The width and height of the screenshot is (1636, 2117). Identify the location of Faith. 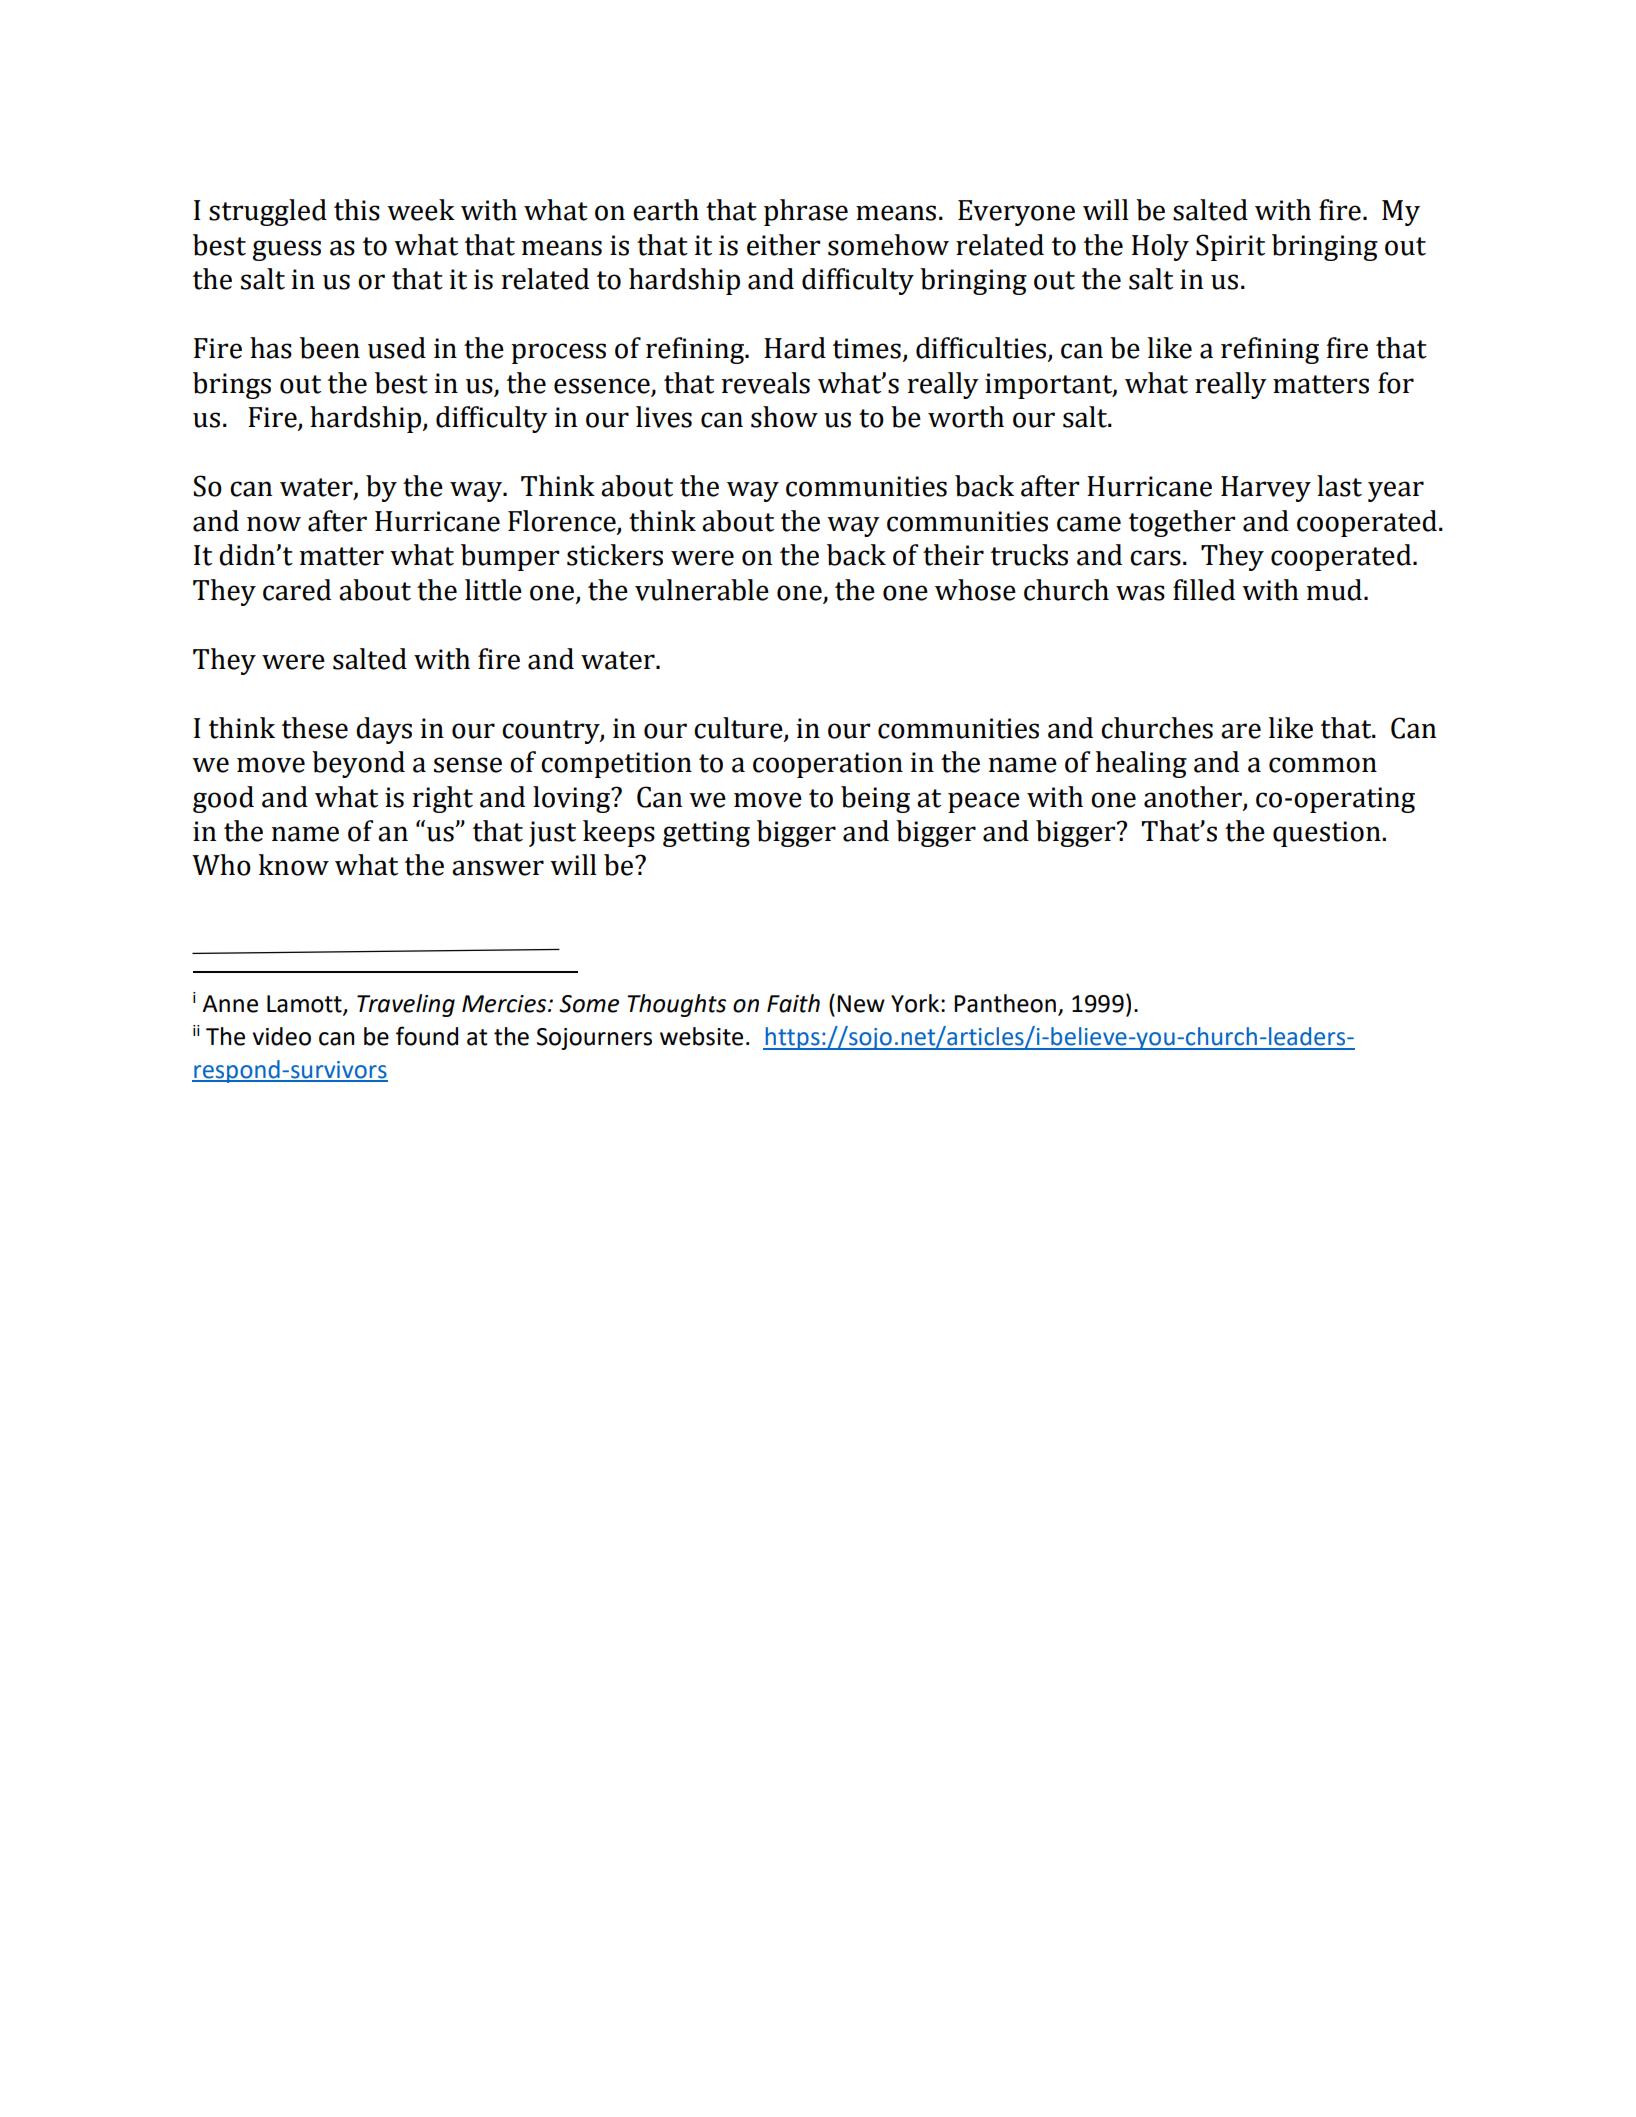
(793, 1003).
